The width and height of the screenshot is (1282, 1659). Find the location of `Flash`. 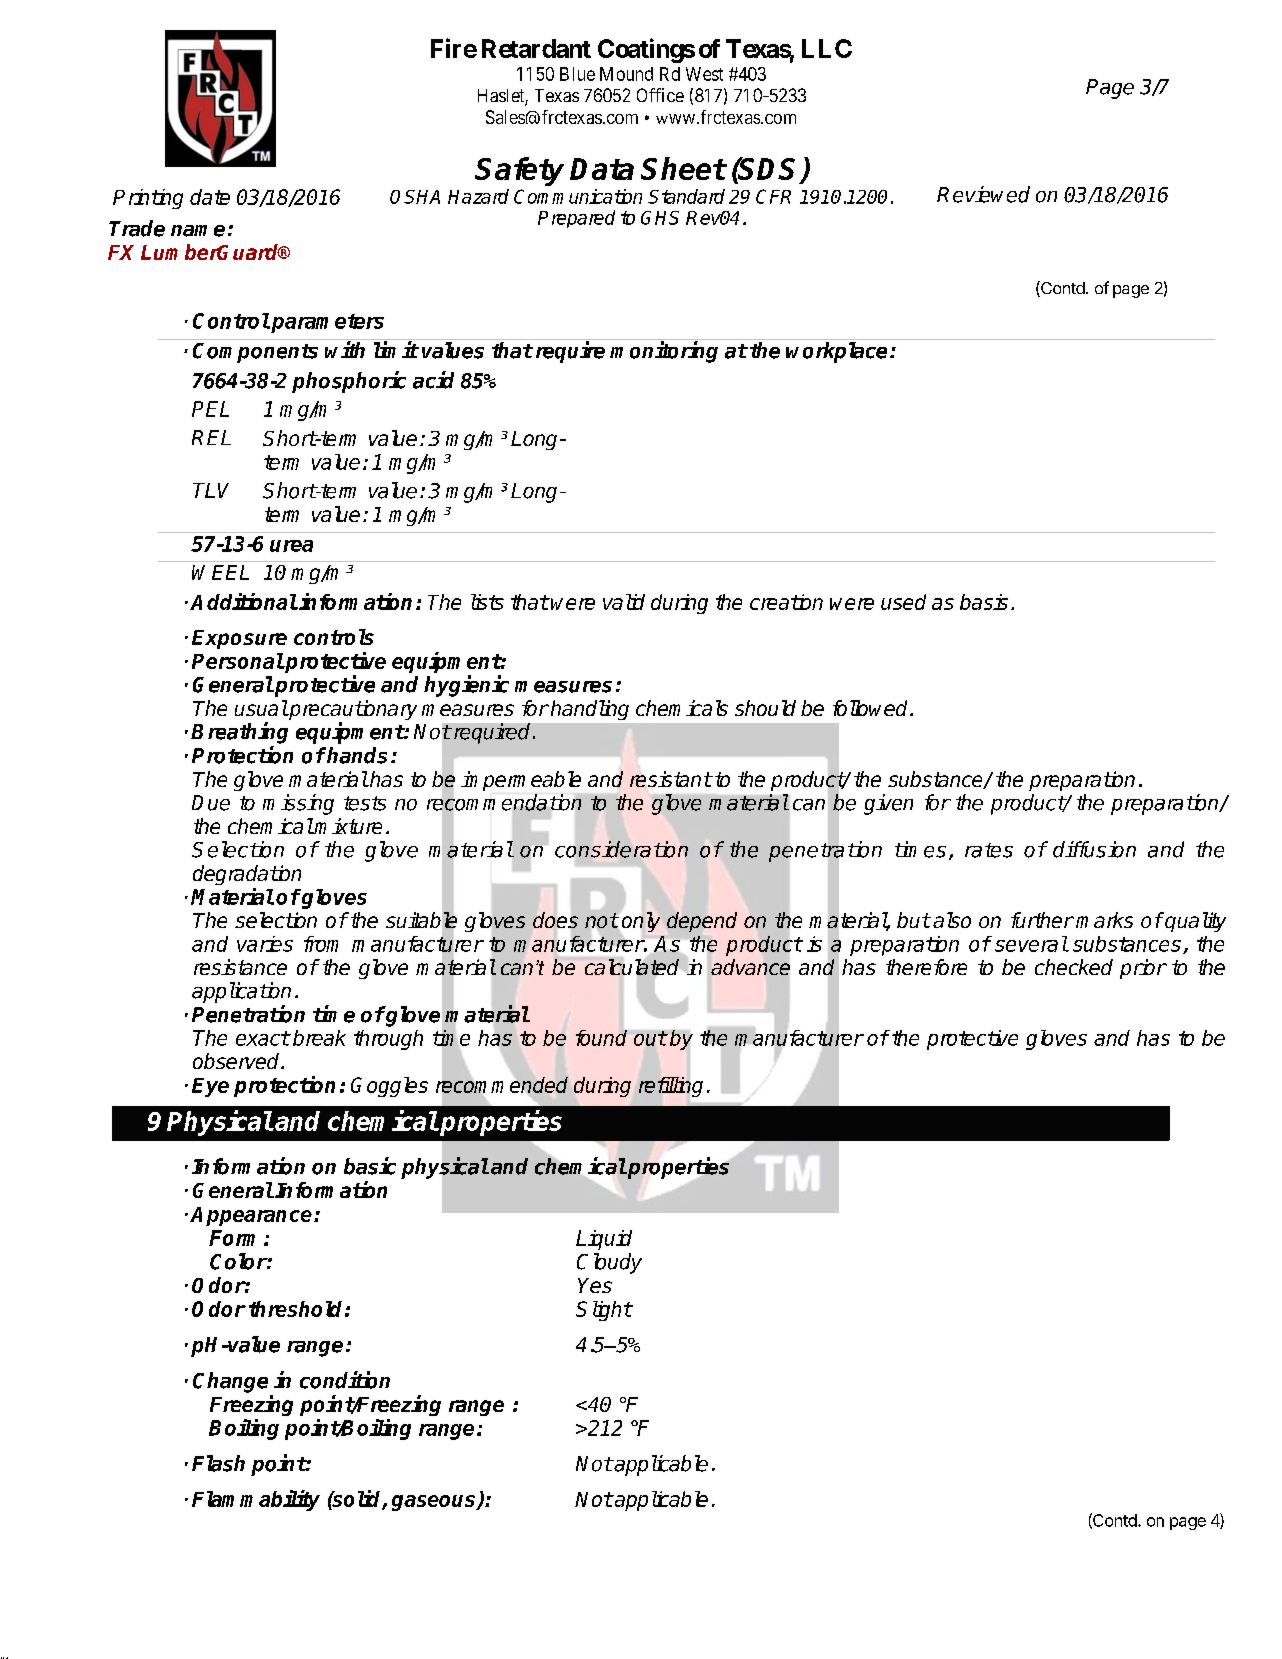

Flash is located at coordinates (218, 1463).
